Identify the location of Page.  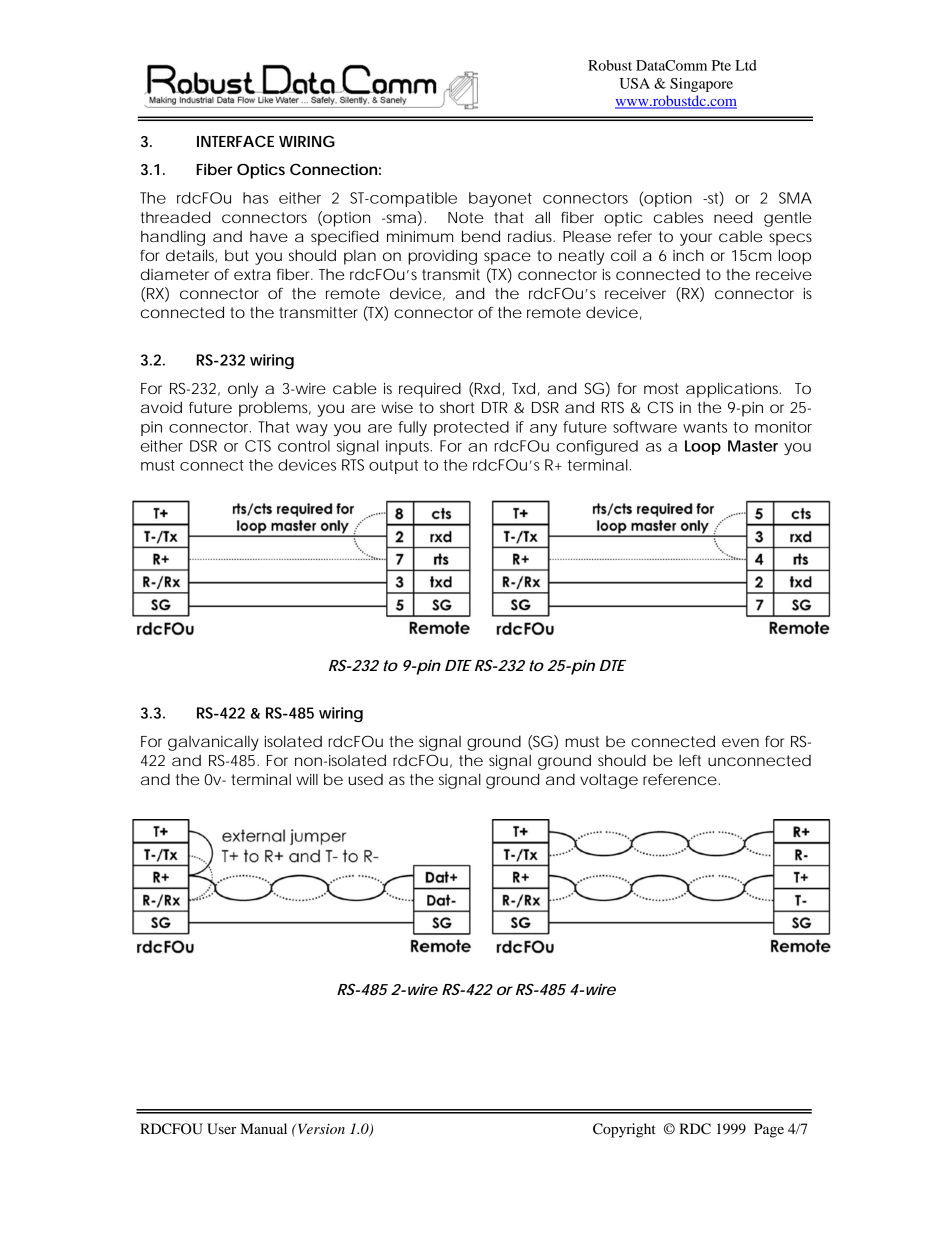
(769, 1130).
